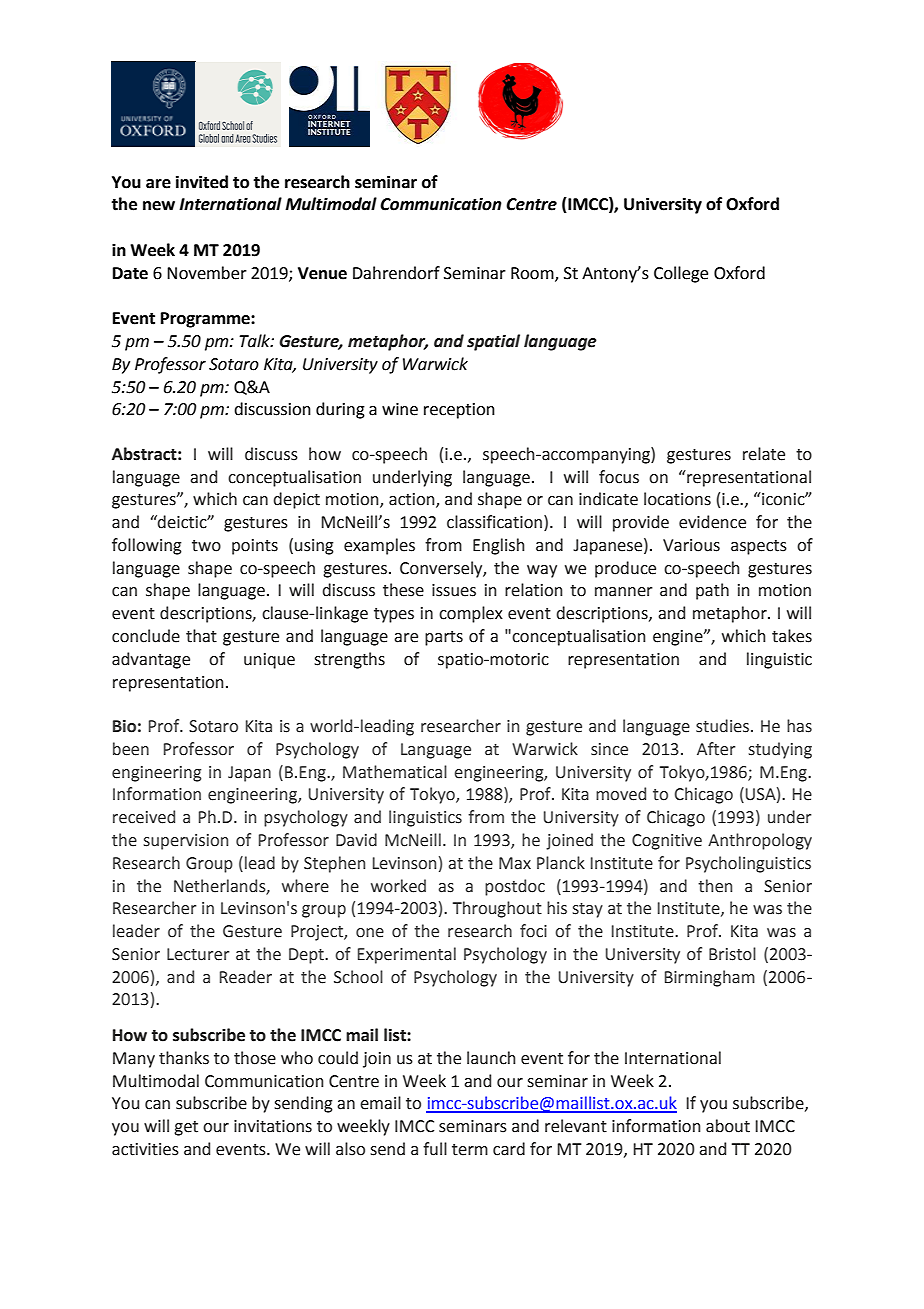  I want to click on two, so click(206, 546).
